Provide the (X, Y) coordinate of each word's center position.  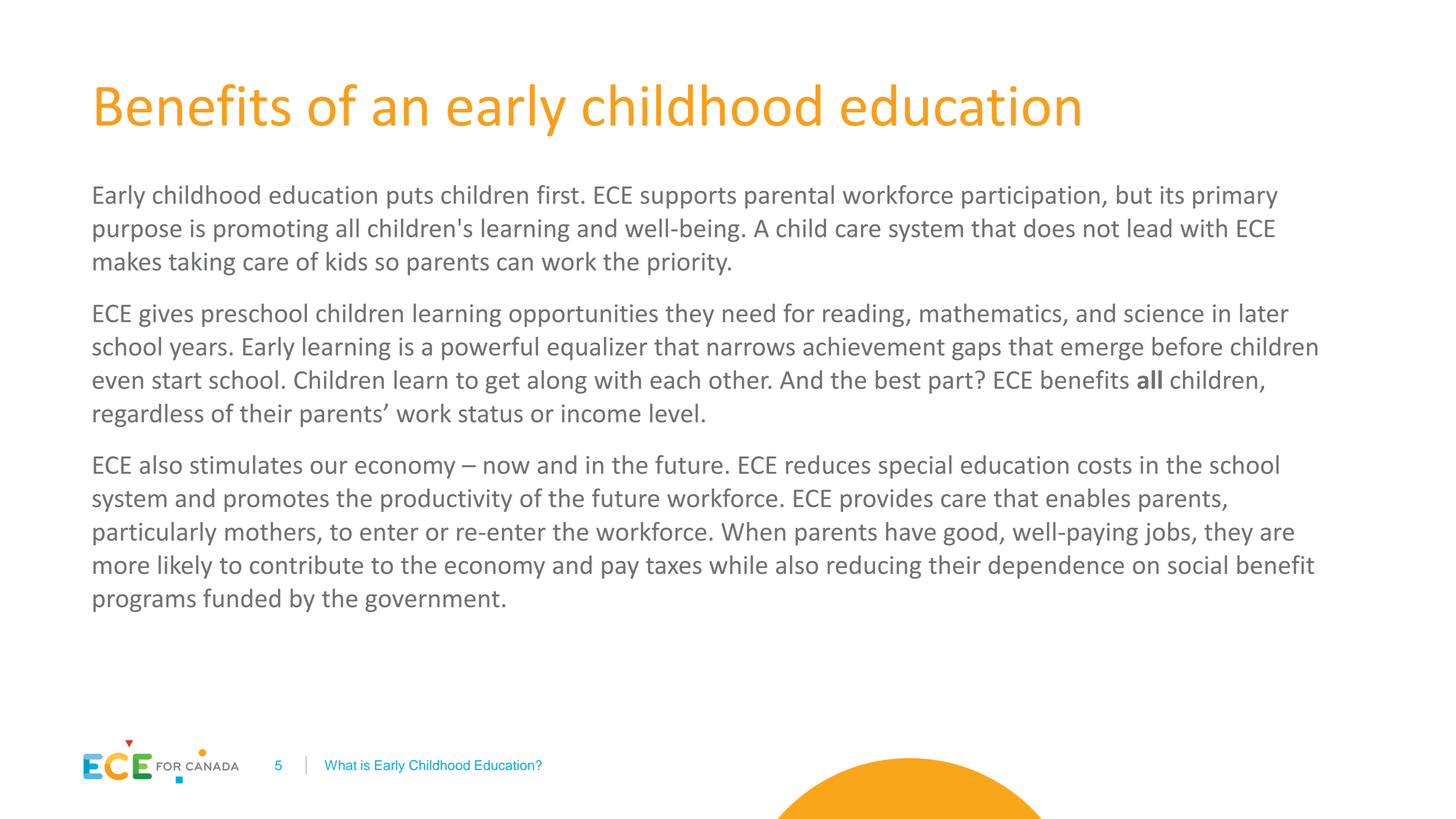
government (432, 601)
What (341, 765)
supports (688, 198)
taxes (674, 566)
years (198, 351)
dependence (1056, 567)
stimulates (246, 464)
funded (241, 598)
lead (1150, 228)
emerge (1102, 351)
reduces (828, 464)
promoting (271, 230)
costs (1105, 466)
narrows (751, 349)
